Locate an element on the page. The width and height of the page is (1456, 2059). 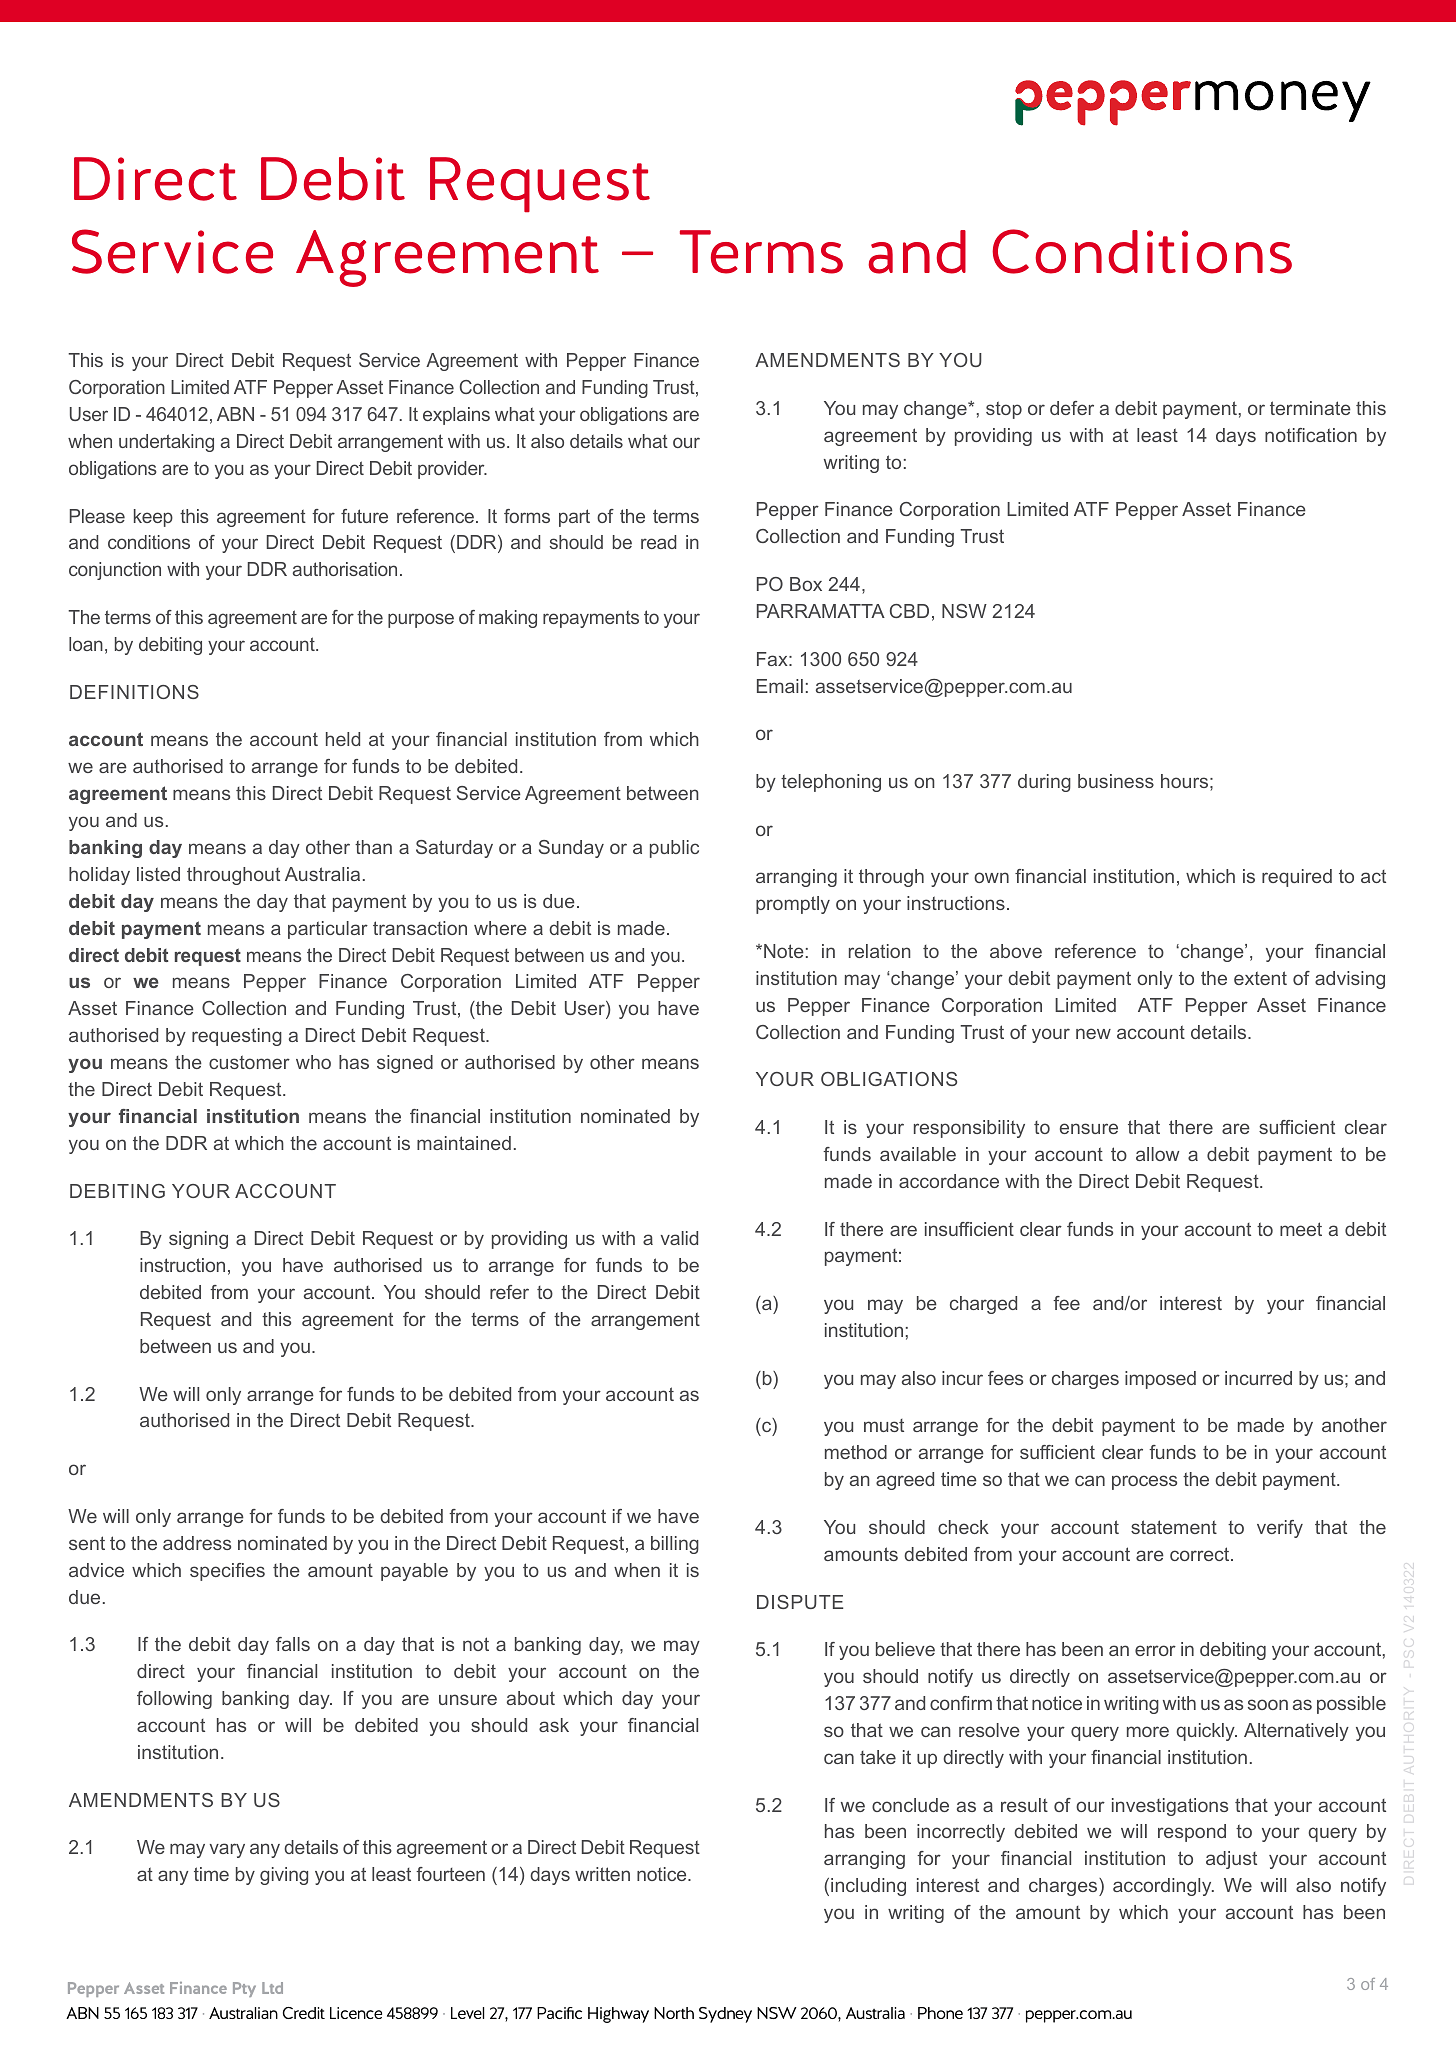
public is located at coordinates (674, 849).
